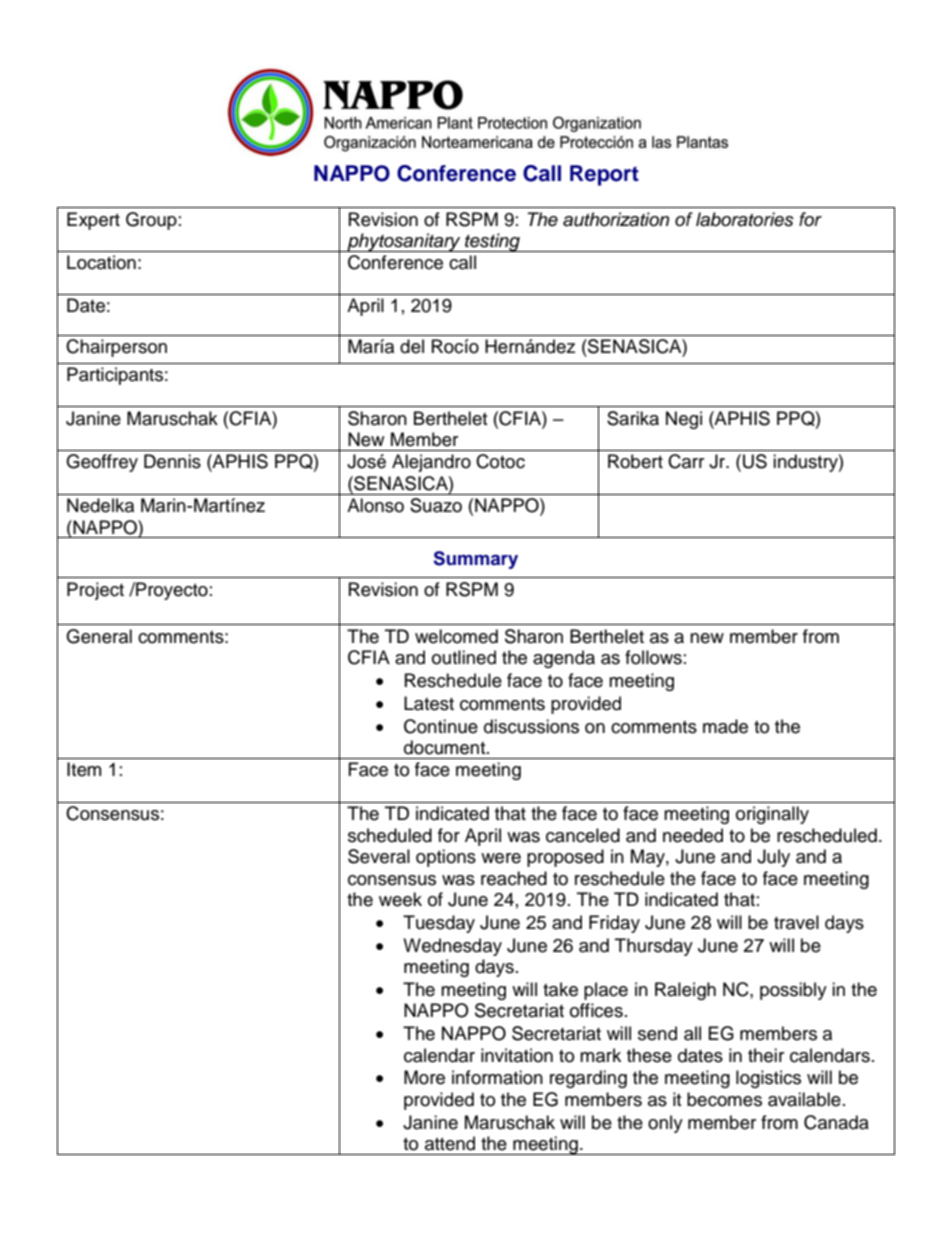 This image has height=1233, width=952. What do you see at coordinates (653, 657) in the image?
I see `follows` at bounding box center [653, 657].
